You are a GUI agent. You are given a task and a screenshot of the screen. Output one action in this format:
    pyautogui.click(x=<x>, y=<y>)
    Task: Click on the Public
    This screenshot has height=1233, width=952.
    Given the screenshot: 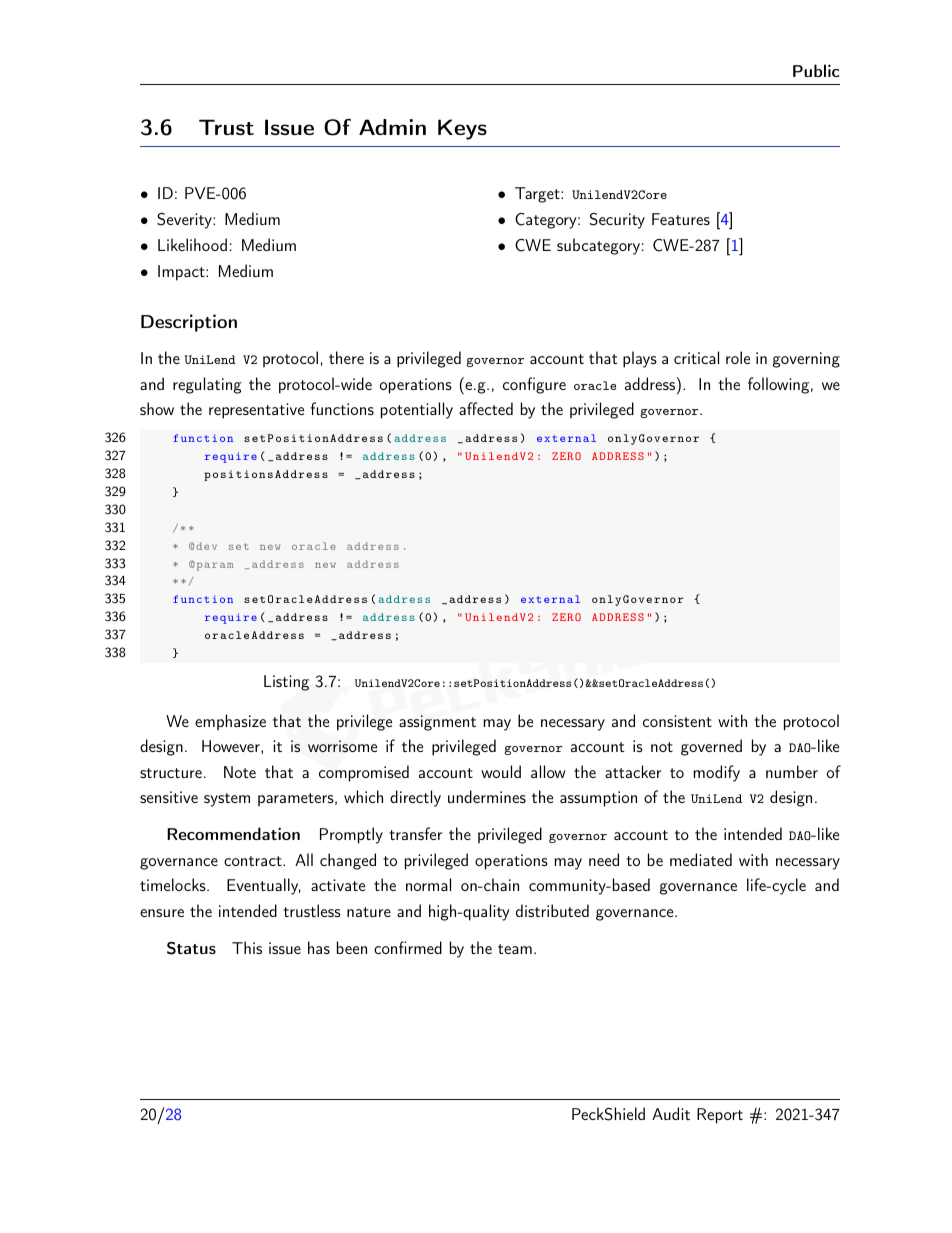 What is the action you would take?
    pyautogui.click(x=816, y=70)
